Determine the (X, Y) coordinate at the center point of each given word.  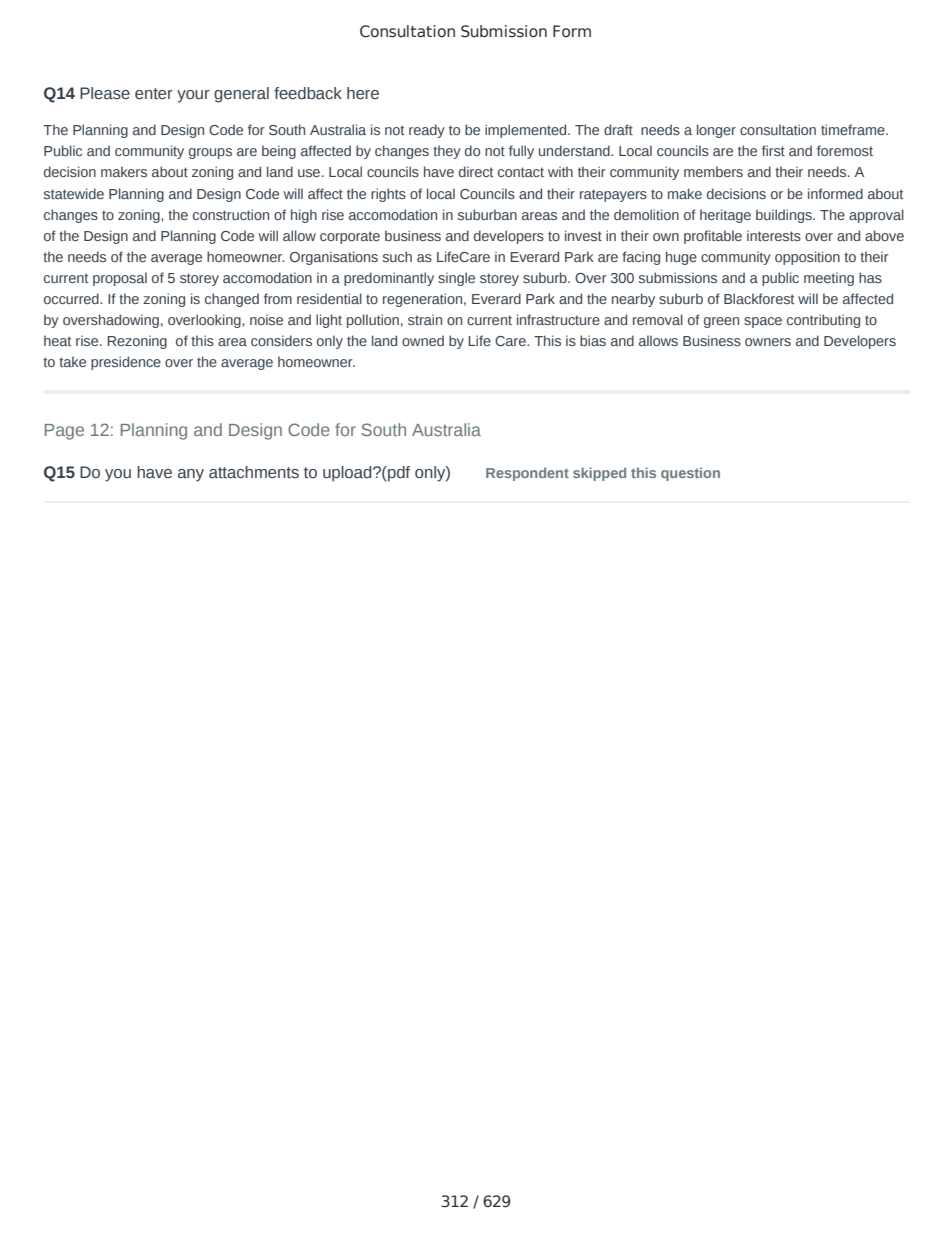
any (191, 475)
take (72, 361)
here (363, 93)
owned (423, 340)
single (456, 279)
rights (388, 195)
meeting (829, 279)
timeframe (854, 129)
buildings (785, 216)
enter (154, 94)
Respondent (527, 474)
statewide (74, 193)
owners (768, 342)
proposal (120, 279)
